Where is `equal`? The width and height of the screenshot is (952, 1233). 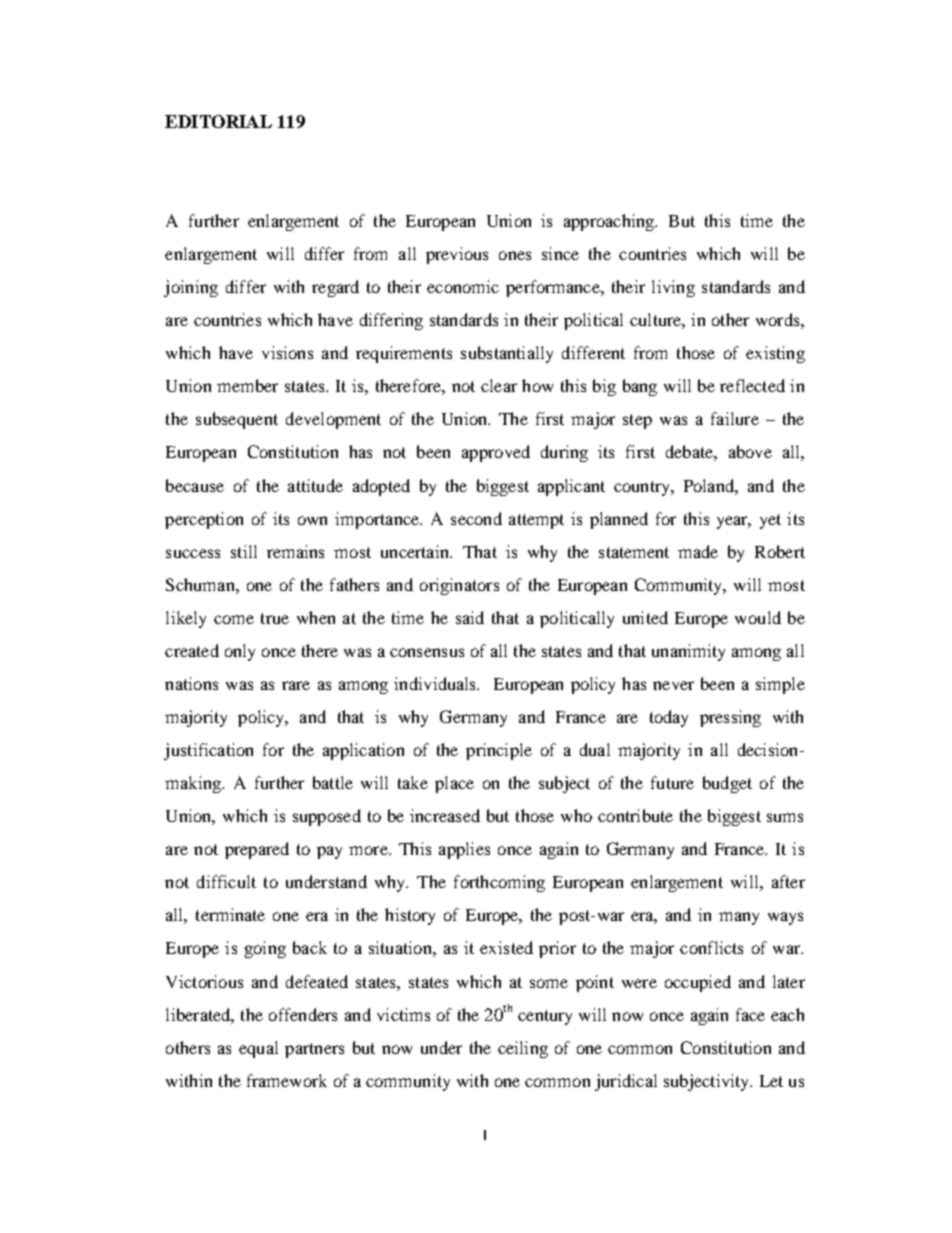
equal is located at coordinates (258, 1049).
